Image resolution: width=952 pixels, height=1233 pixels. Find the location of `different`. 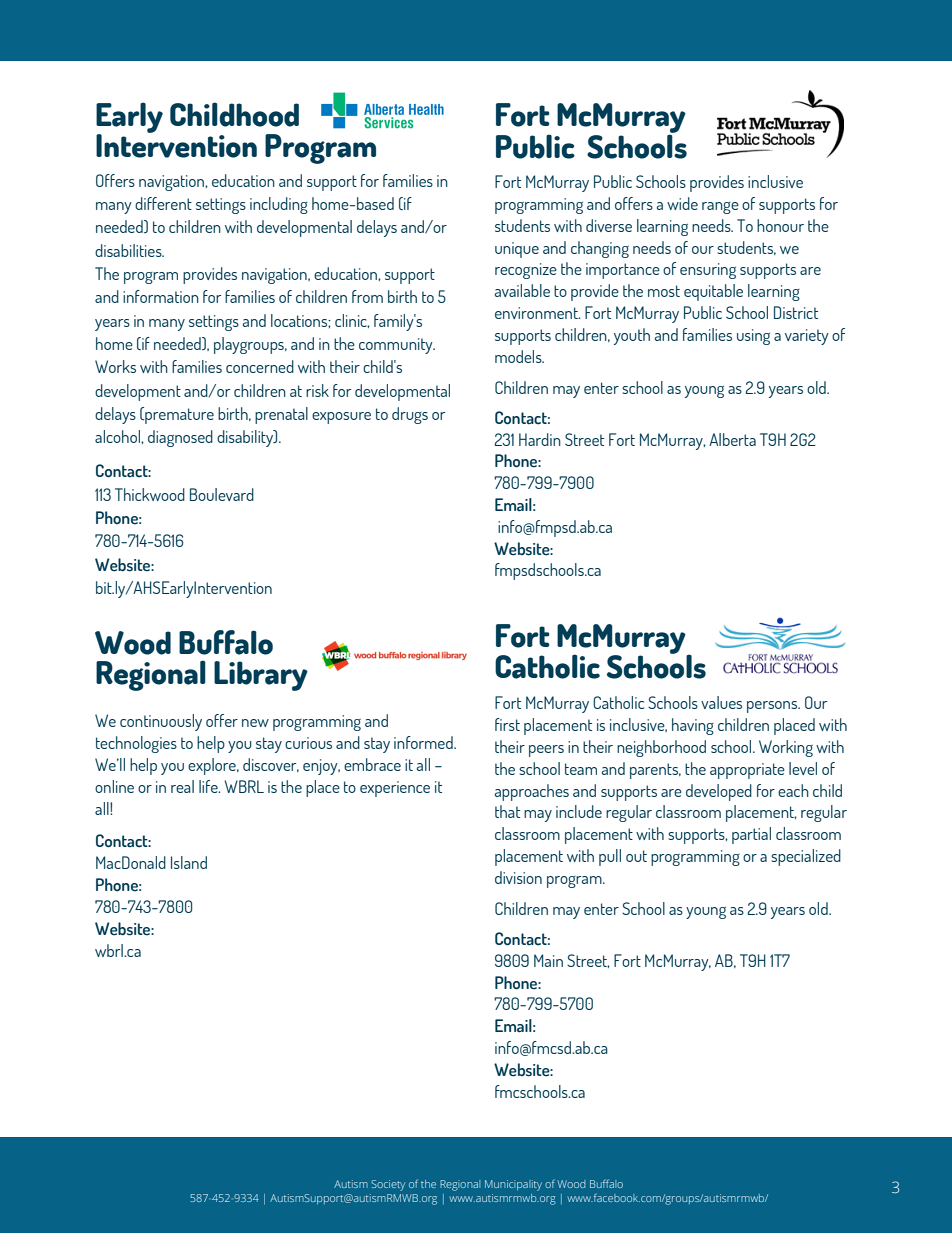

different is located at coordinates (163, 203).
